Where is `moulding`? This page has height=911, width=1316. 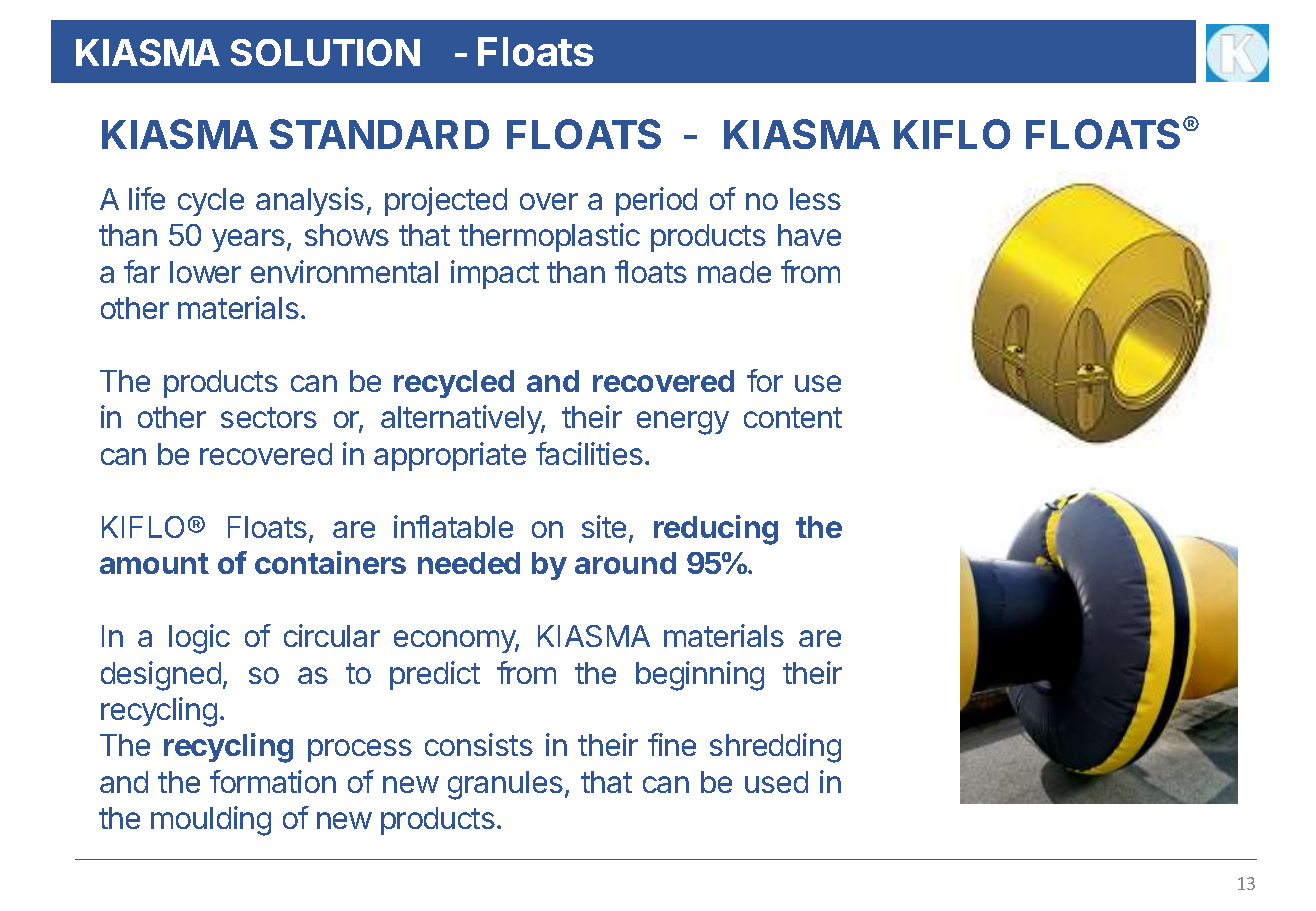 moulding is located at coordinates (211, 821).
